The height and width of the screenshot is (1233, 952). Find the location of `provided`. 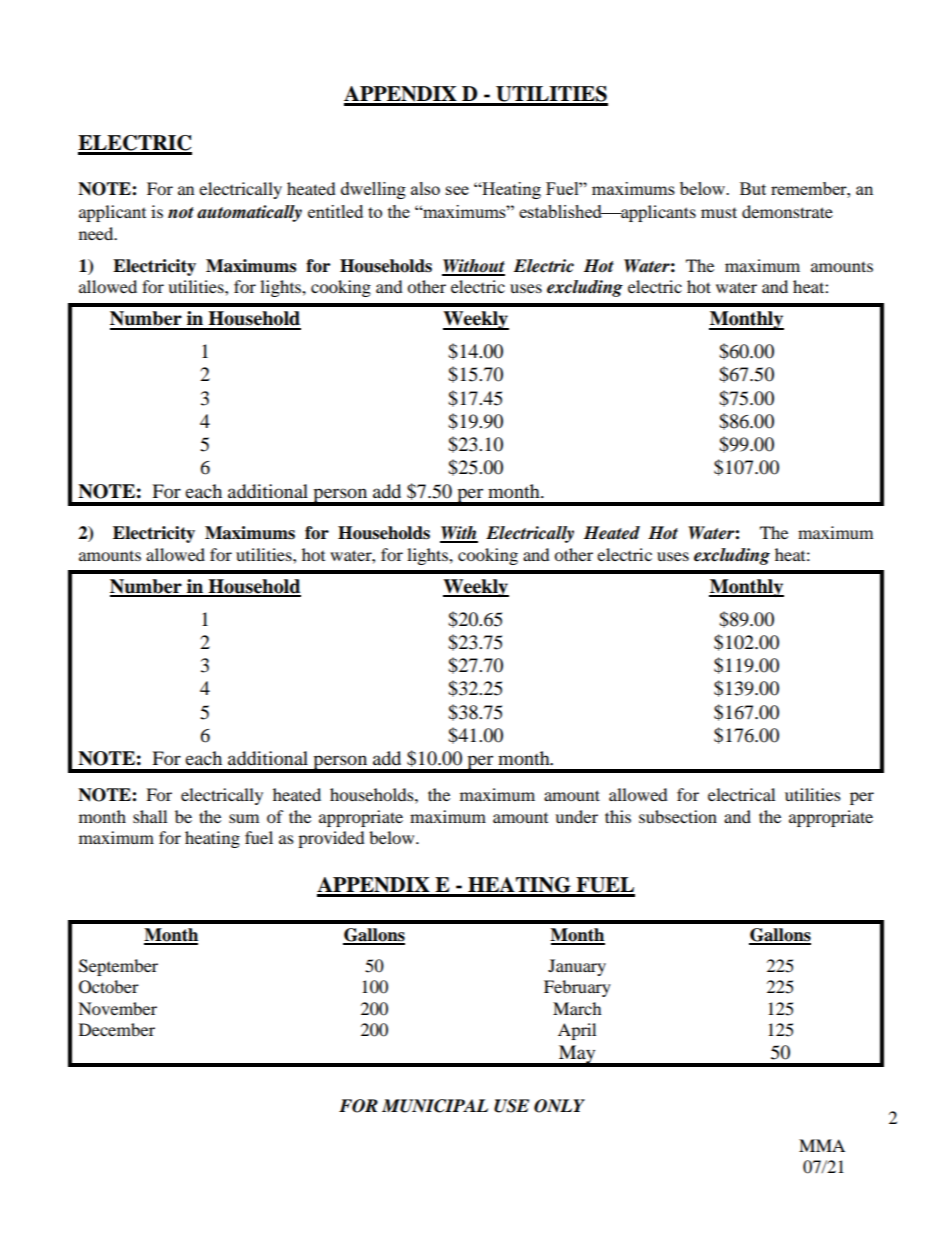

provided is located at coordinates (331, 839).
